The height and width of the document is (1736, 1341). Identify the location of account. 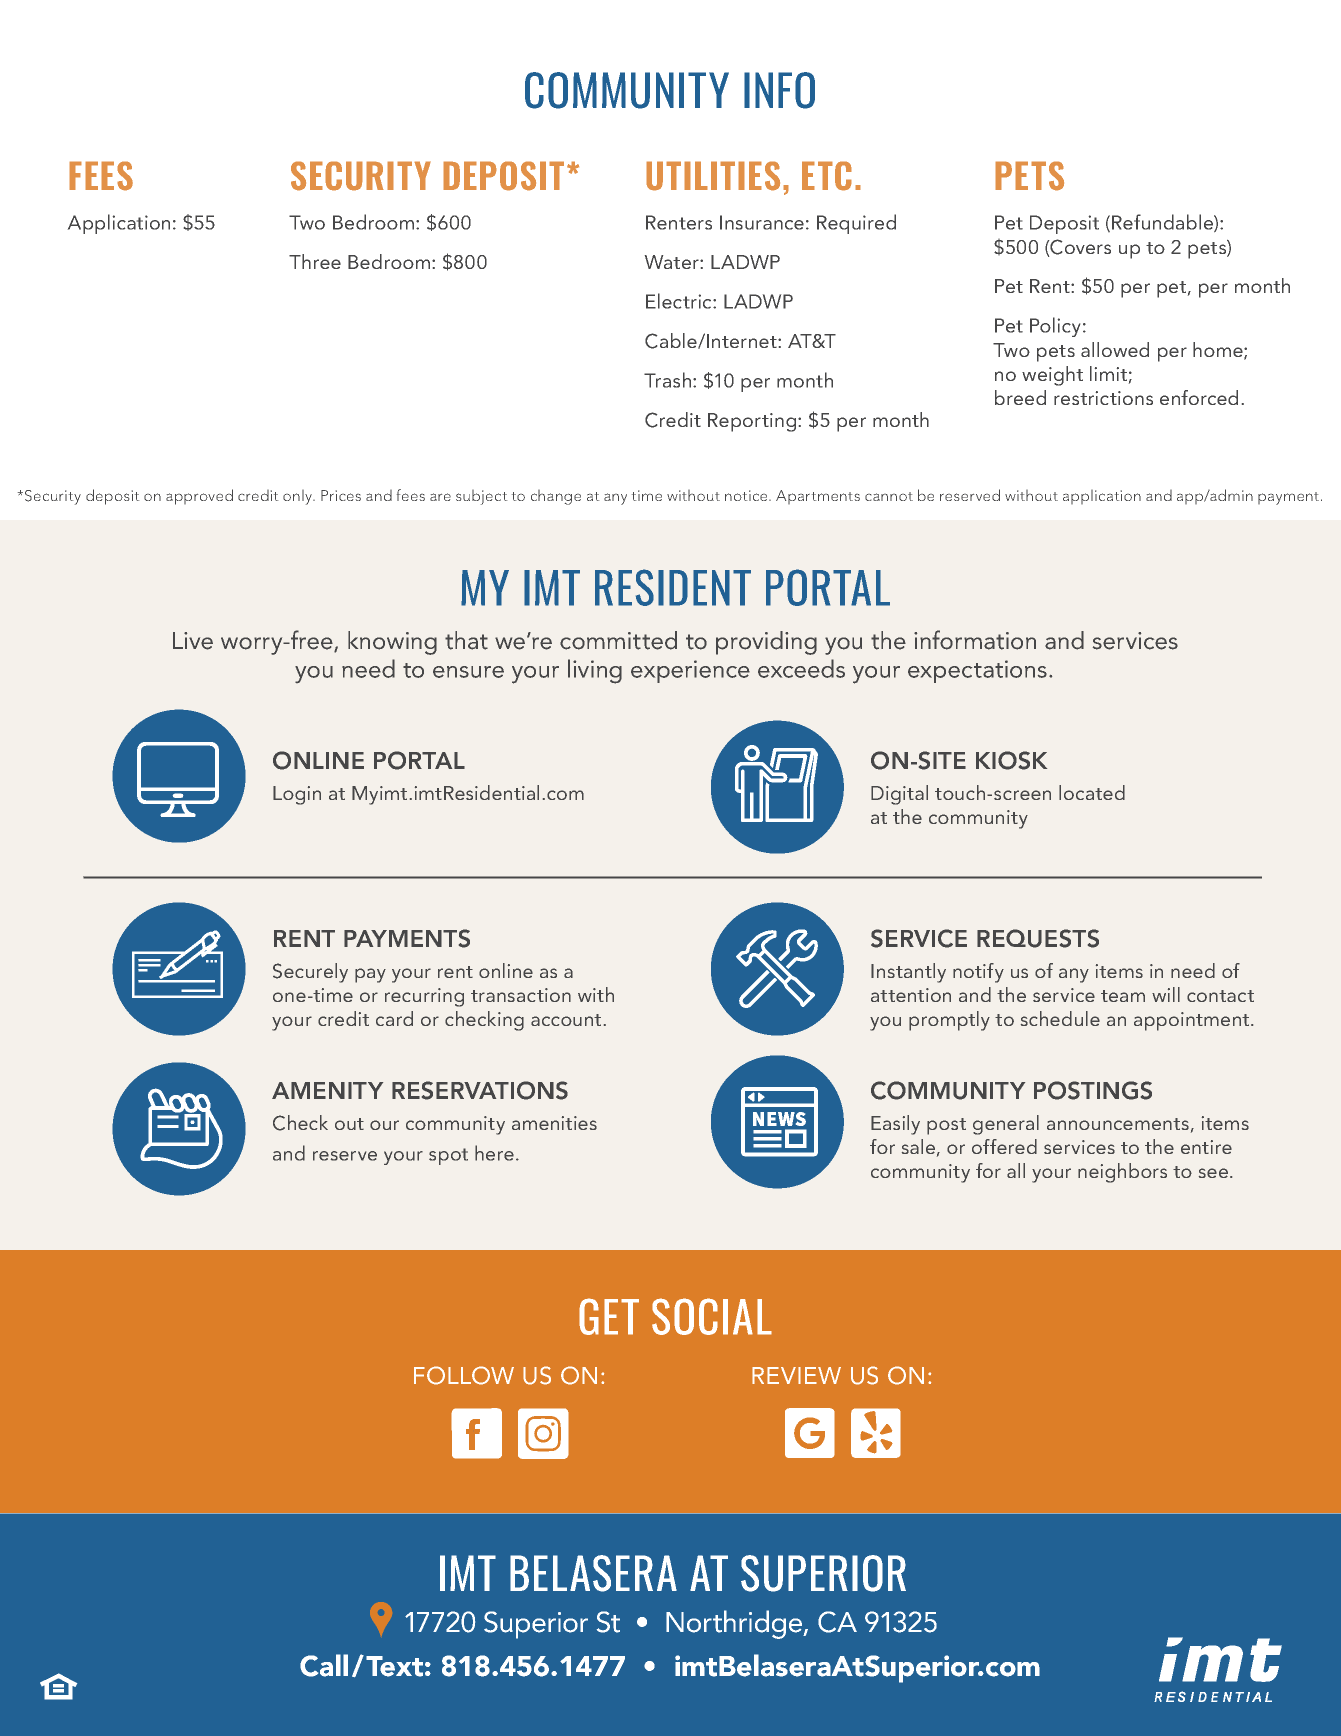
(566, 1020).
